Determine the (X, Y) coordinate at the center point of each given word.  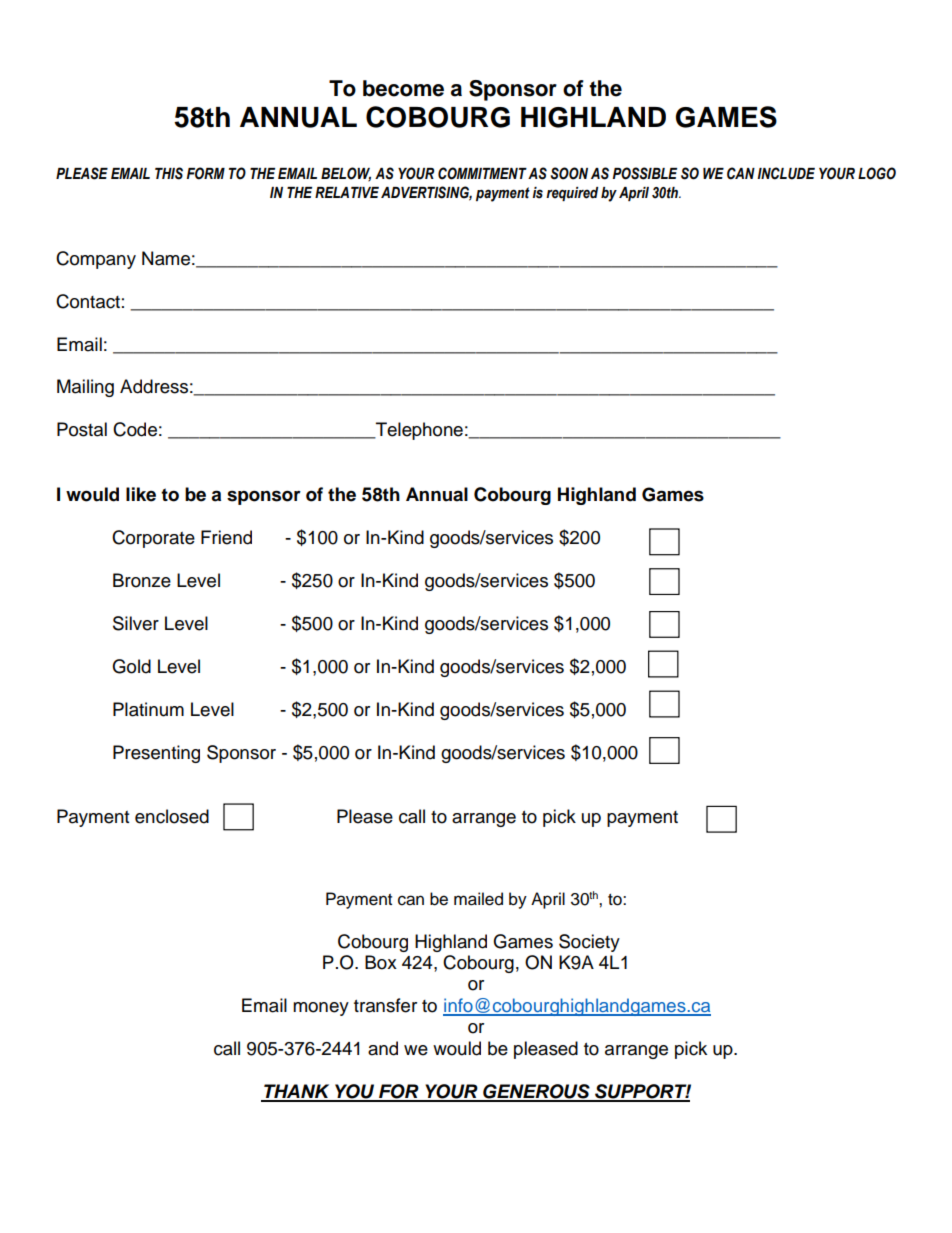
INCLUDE (786, 173)
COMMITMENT (482, 173)
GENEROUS (536, 1092)
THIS (169, 173)
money (321, 1009)
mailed (478, 899)
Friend (226, 537)
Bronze (142, 580)
